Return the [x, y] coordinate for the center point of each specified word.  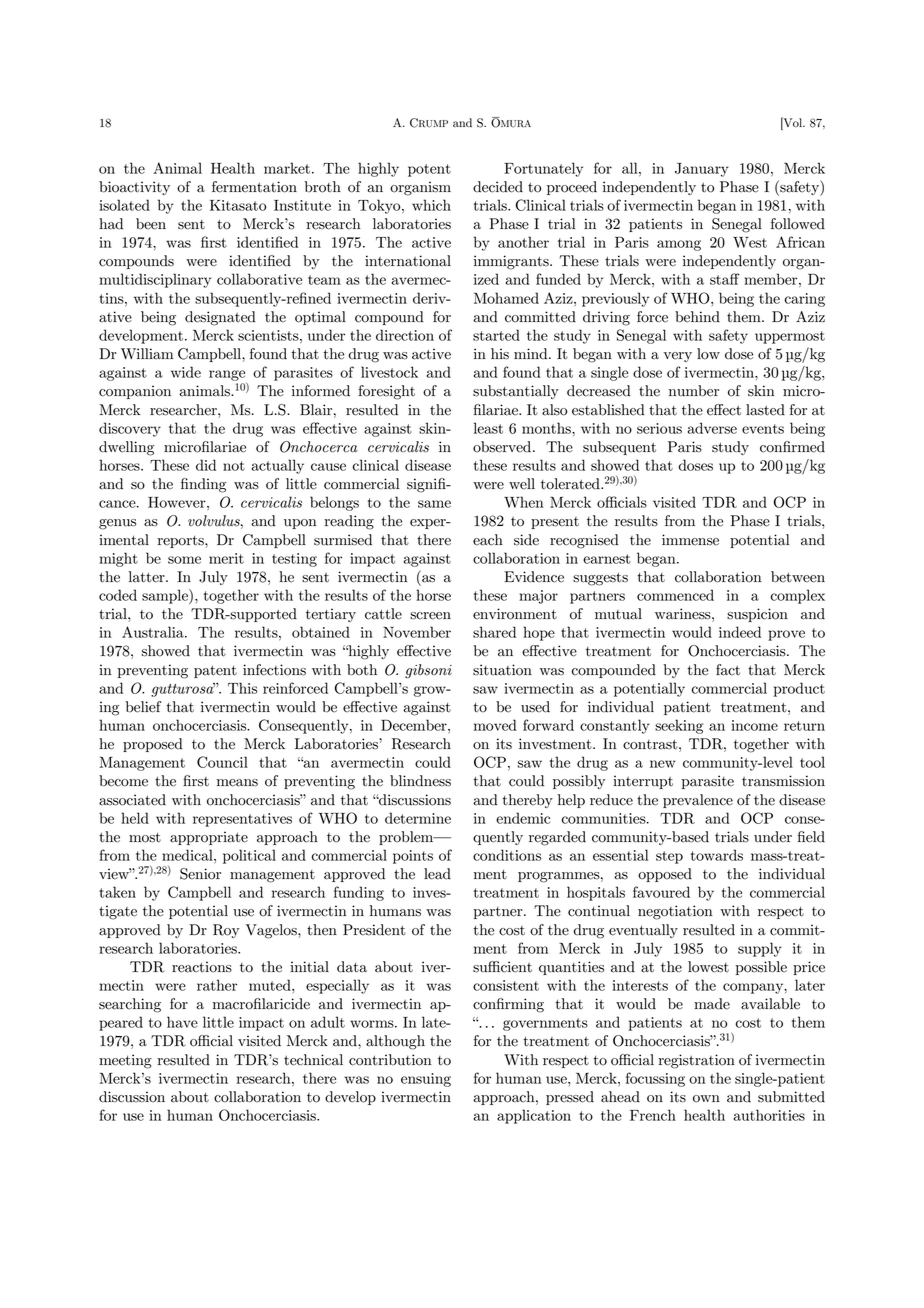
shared [494, 632]
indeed [740, 632]
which [431, 205]
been [151, 224]
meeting [125, 1061]
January [702, 170]
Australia [154, 632]
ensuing [426, 1080]
